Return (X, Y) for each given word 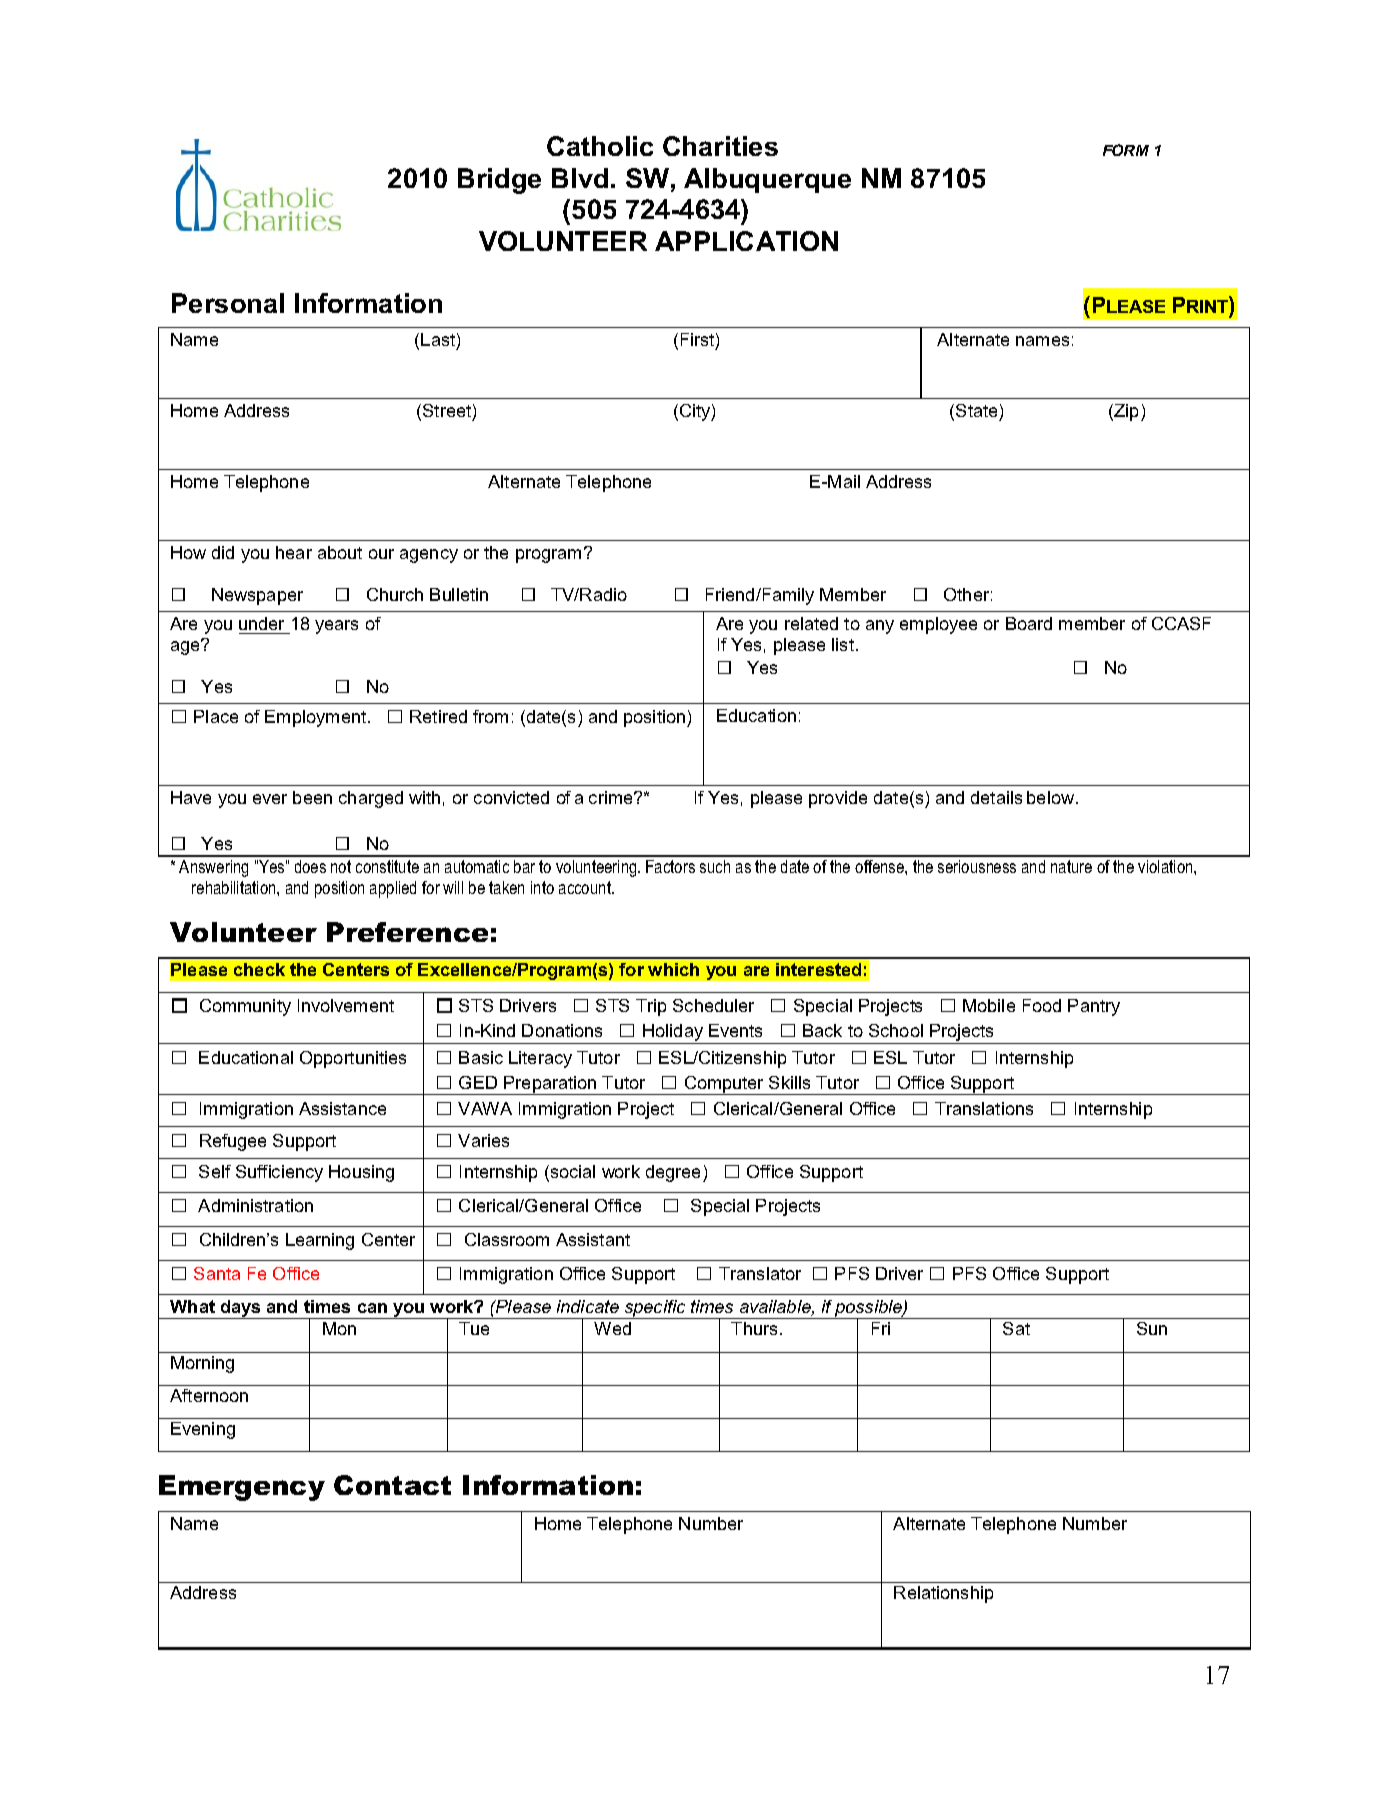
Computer (725, 1085)
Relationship (943, 1594)
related (811, 623)
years (336, 627)
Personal (228, 303)
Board (1029, 623)
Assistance (342, 1108)
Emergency (242, 1488)
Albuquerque (767, 180)
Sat (1016, 1328)
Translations (984, 1108)
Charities (720, 146)
